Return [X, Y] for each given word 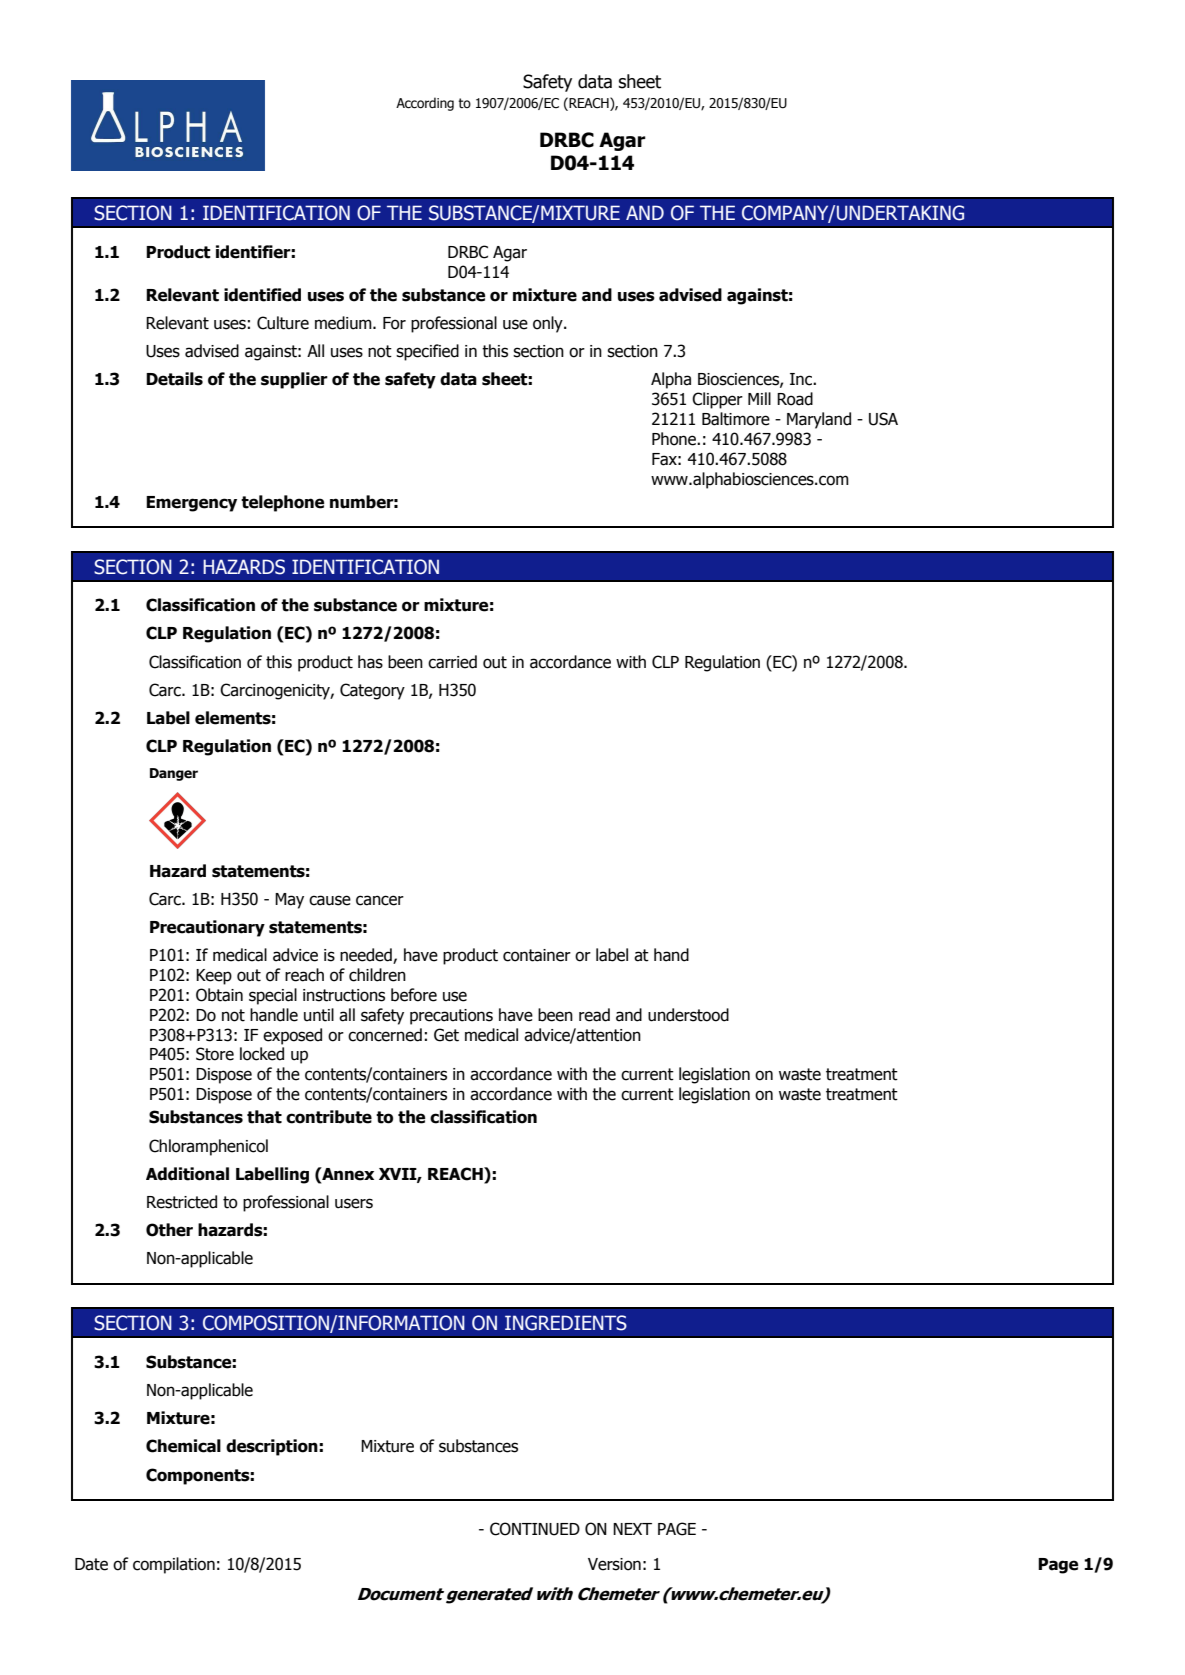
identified [262, 295]
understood [688, 1015]
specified [427, 352]
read [594, 1015]
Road [795, 399]
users [354, 1203]
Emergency [191, 504]
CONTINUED [535, 1529]
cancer [380, 900]
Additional [187, 1174]
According [425, 104]
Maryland [819, 420]
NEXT [632, 1529]
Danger [174, 774]
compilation [174, 1565]
